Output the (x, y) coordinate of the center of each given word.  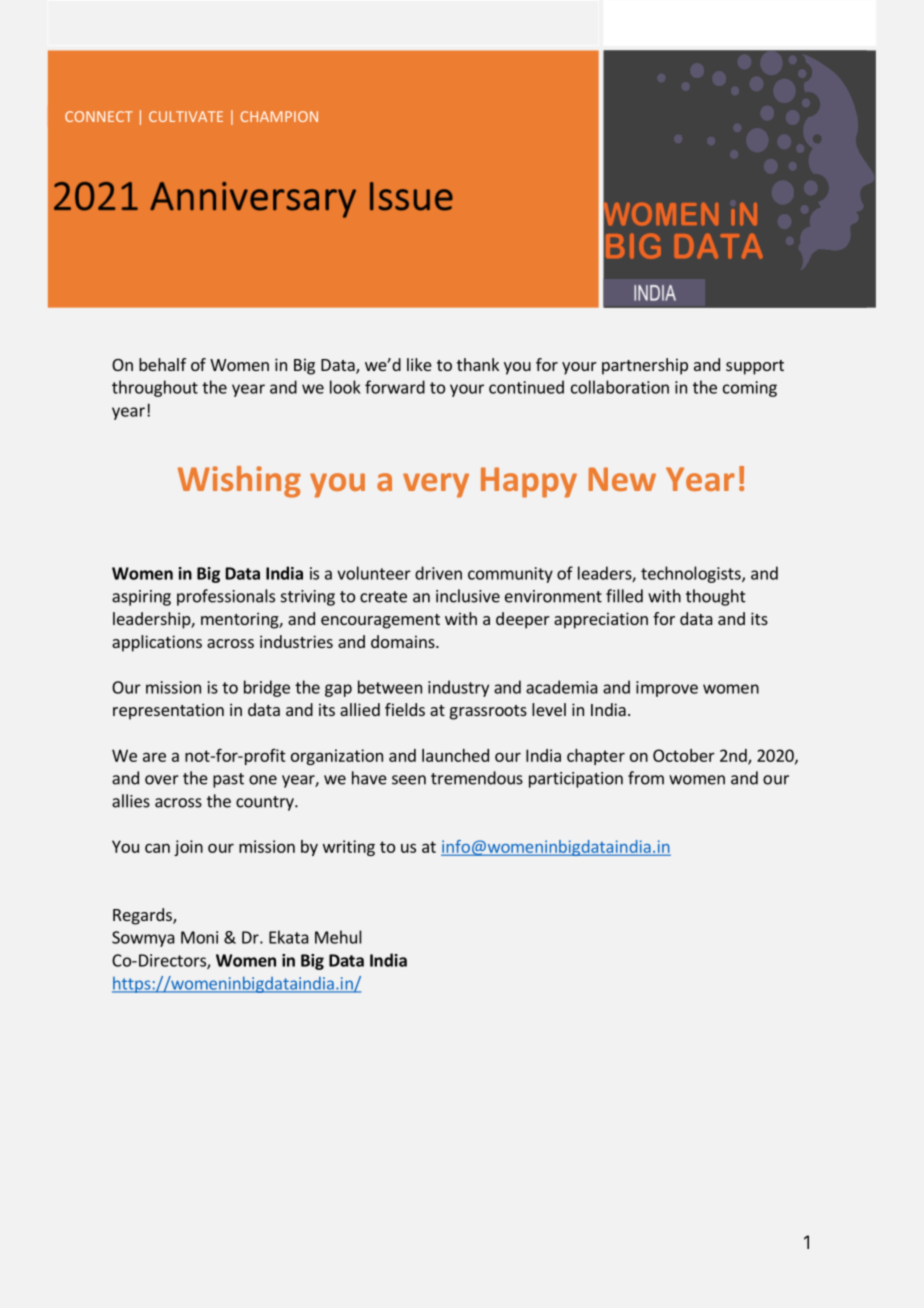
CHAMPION (279, 116)
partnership (645, 366)
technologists (692, 574)
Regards (143, 916)
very (436, 485)
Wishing (239, 482)
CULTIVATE (186, 116)
